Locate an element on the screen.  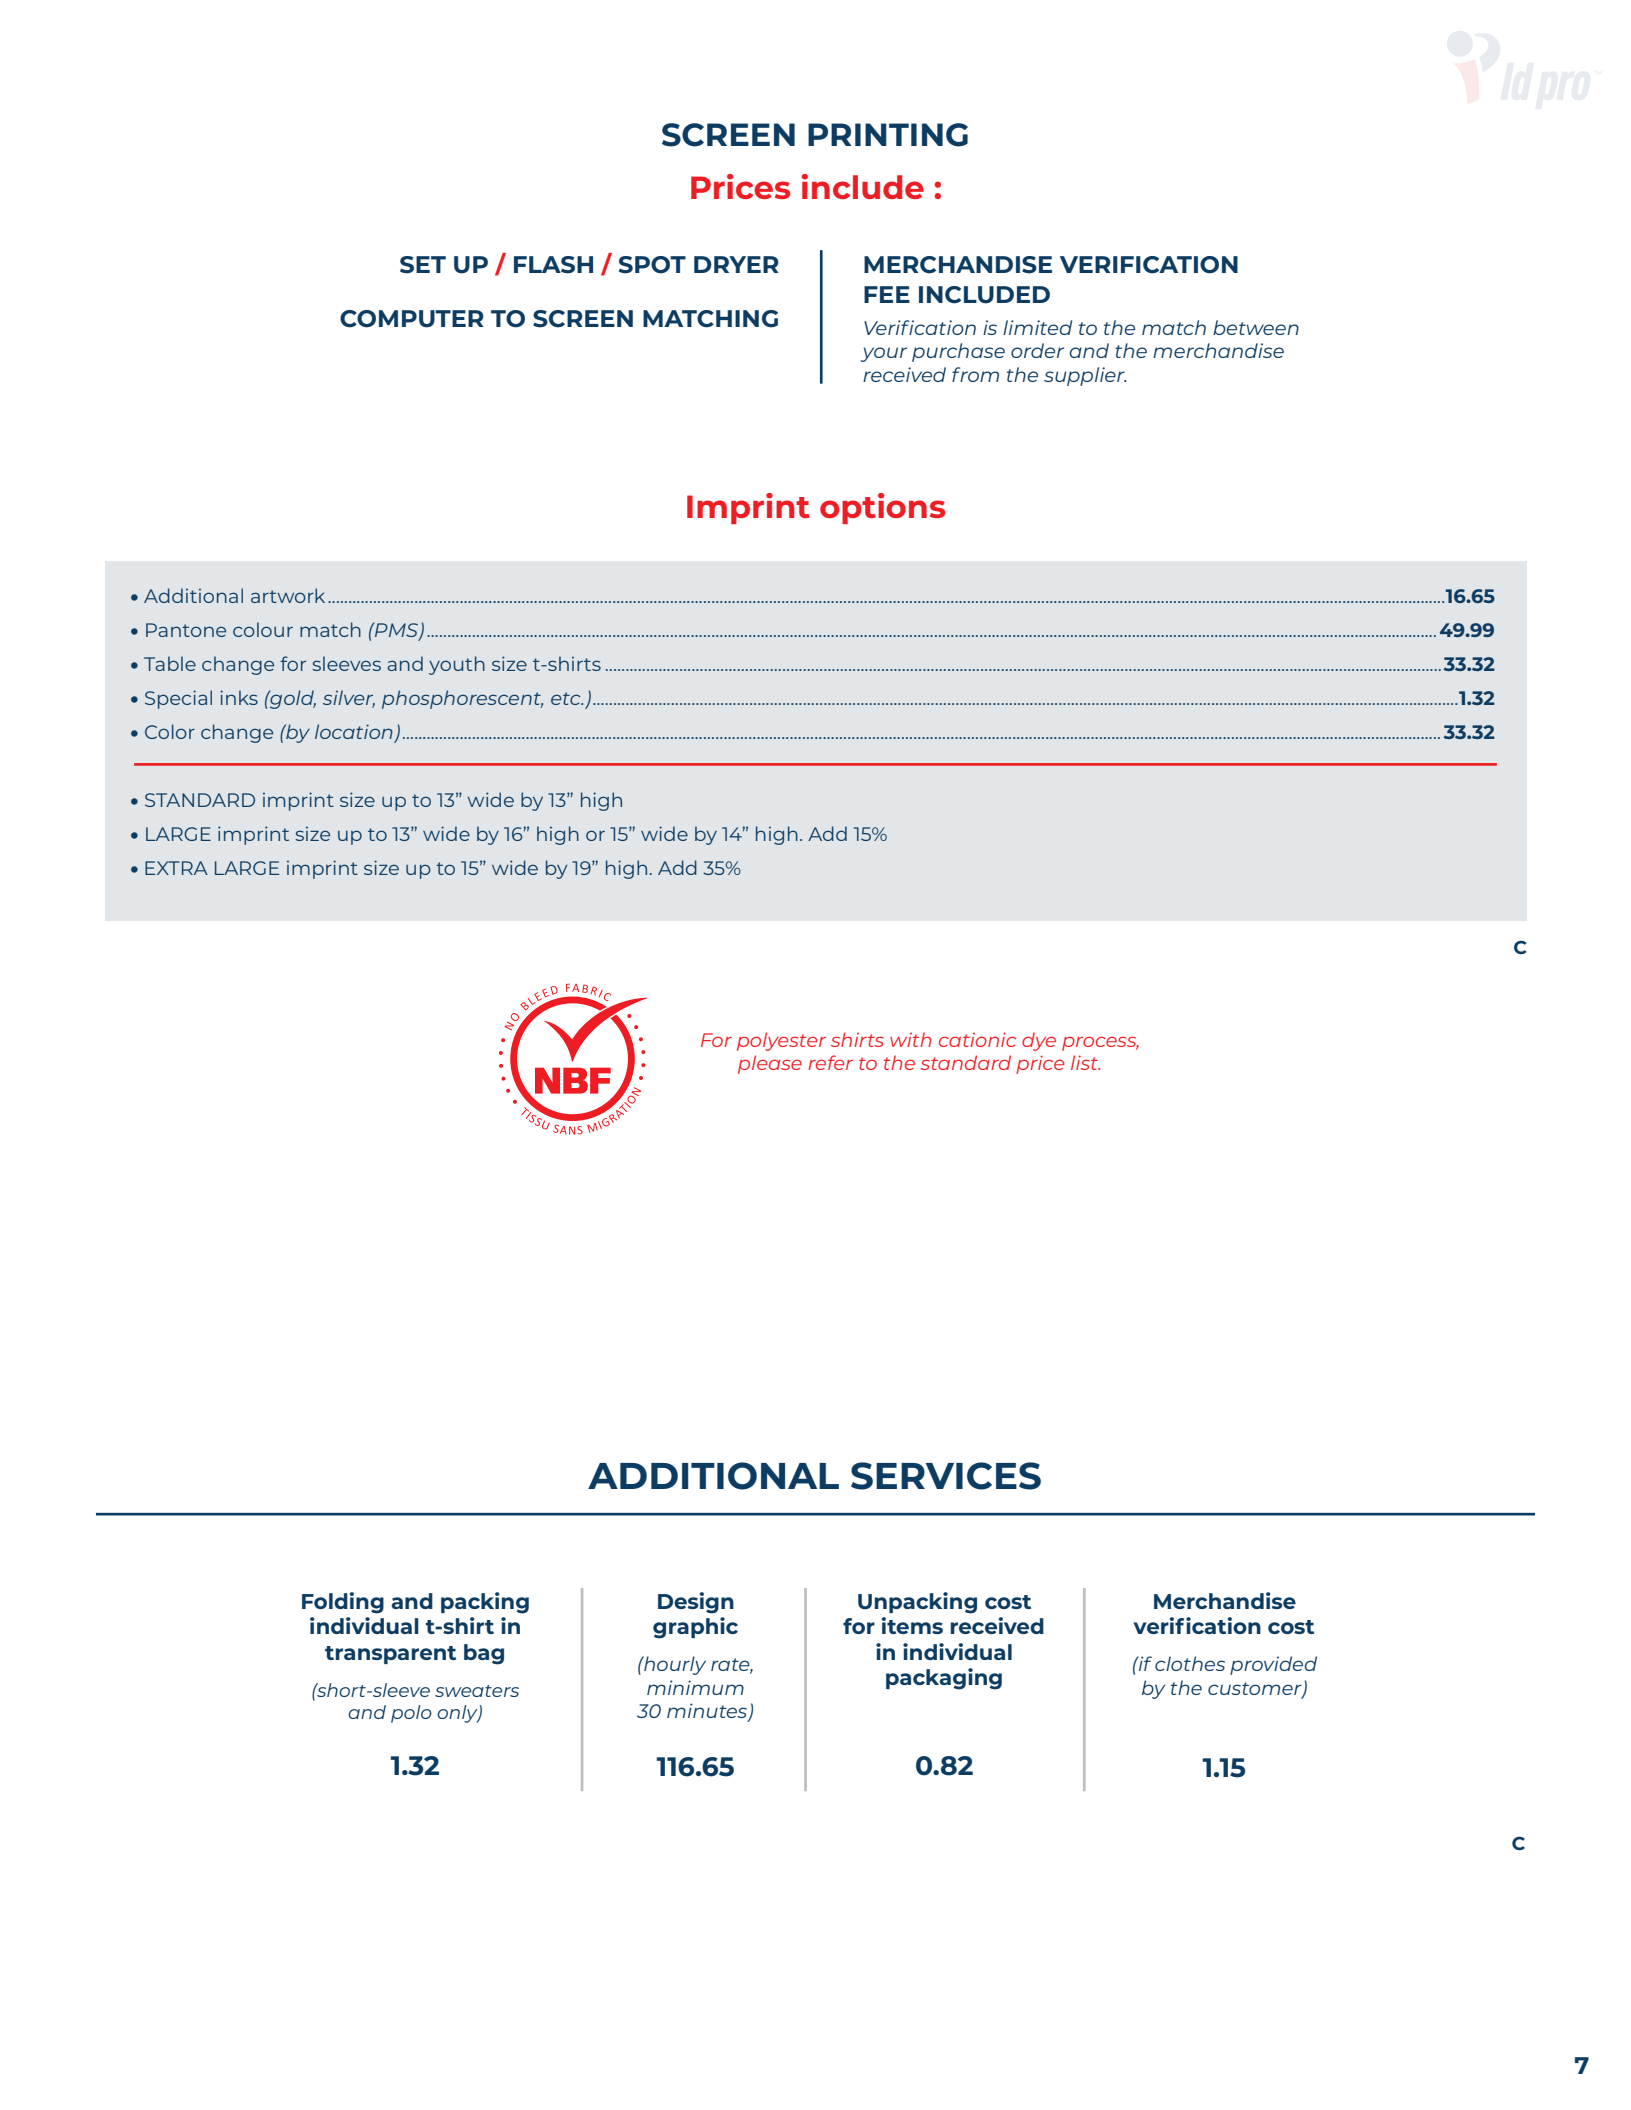
supplier is located at coordinates (1085, 376).
